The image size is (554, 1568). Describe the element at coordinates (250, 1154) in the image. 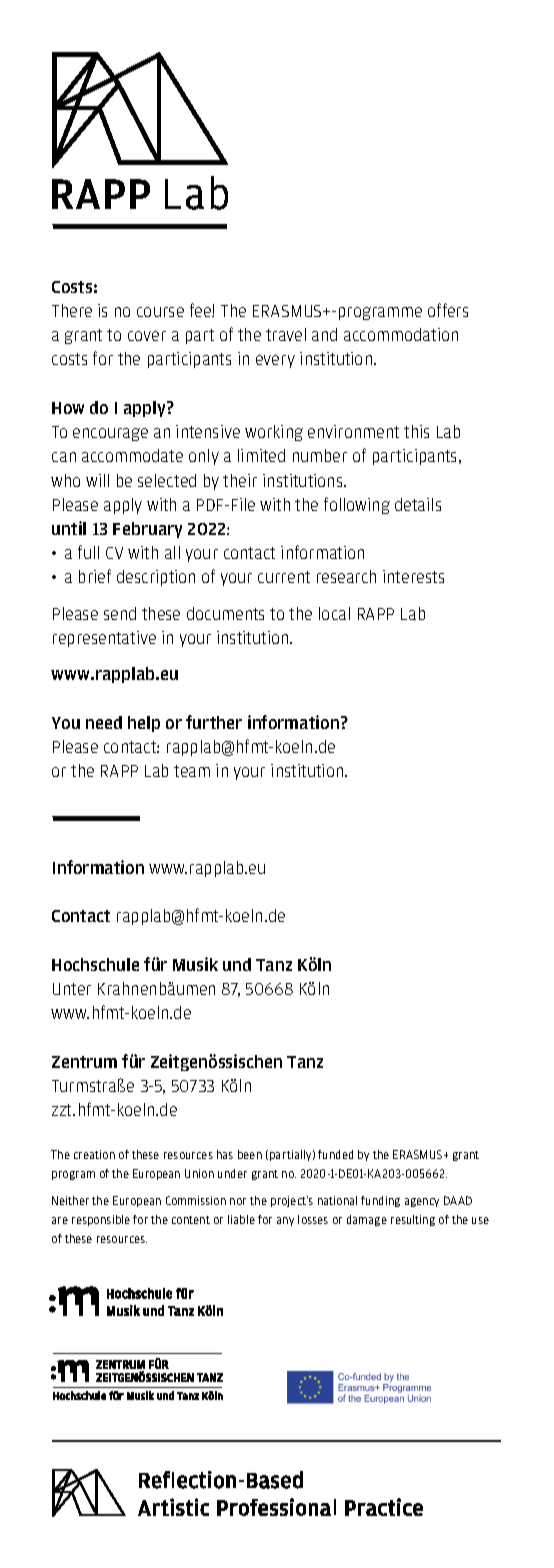

I see `been` at that location.
